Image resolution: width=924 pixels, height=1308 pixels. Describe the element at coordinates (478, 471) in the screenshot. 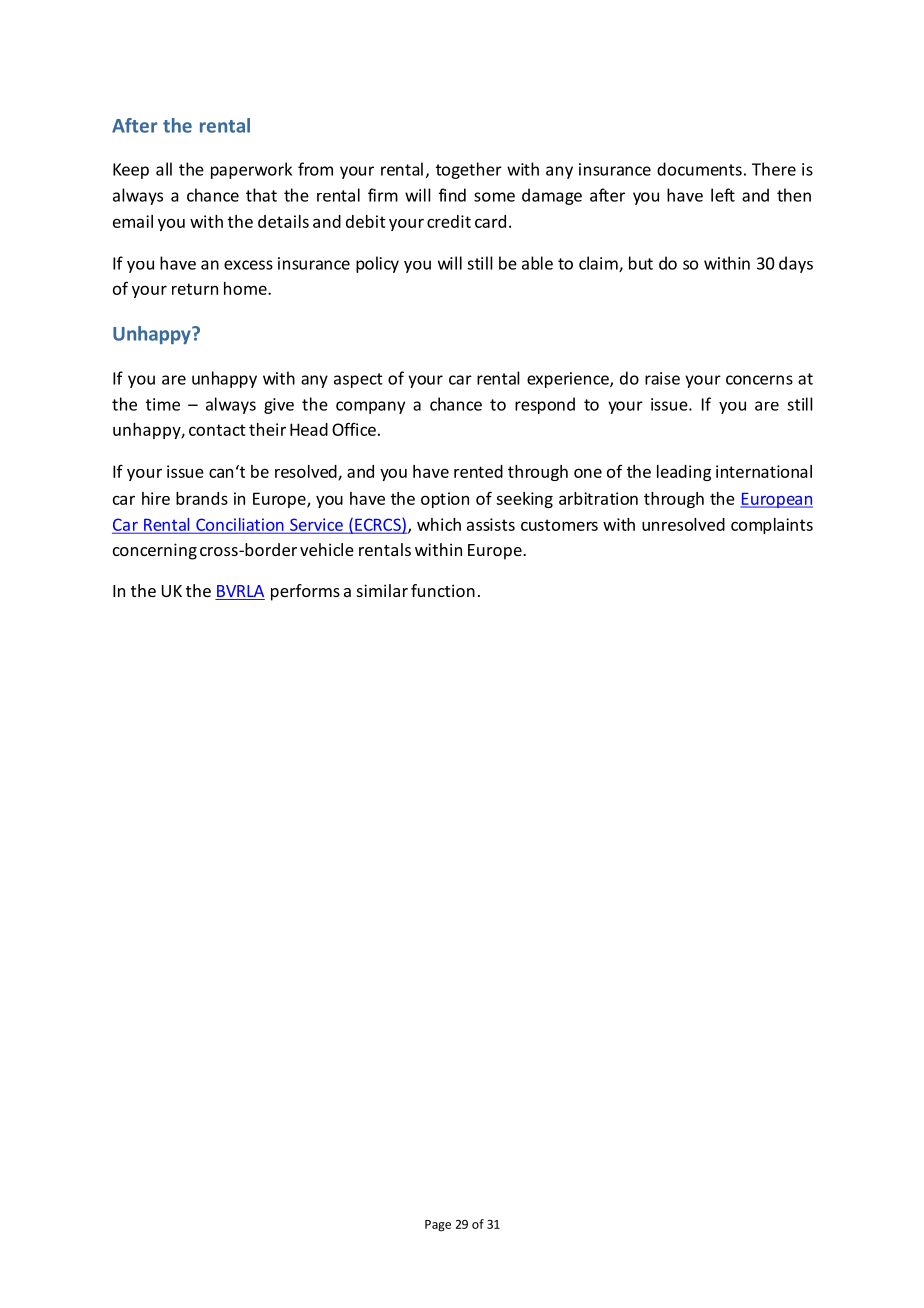

I see `rented` at that location.
